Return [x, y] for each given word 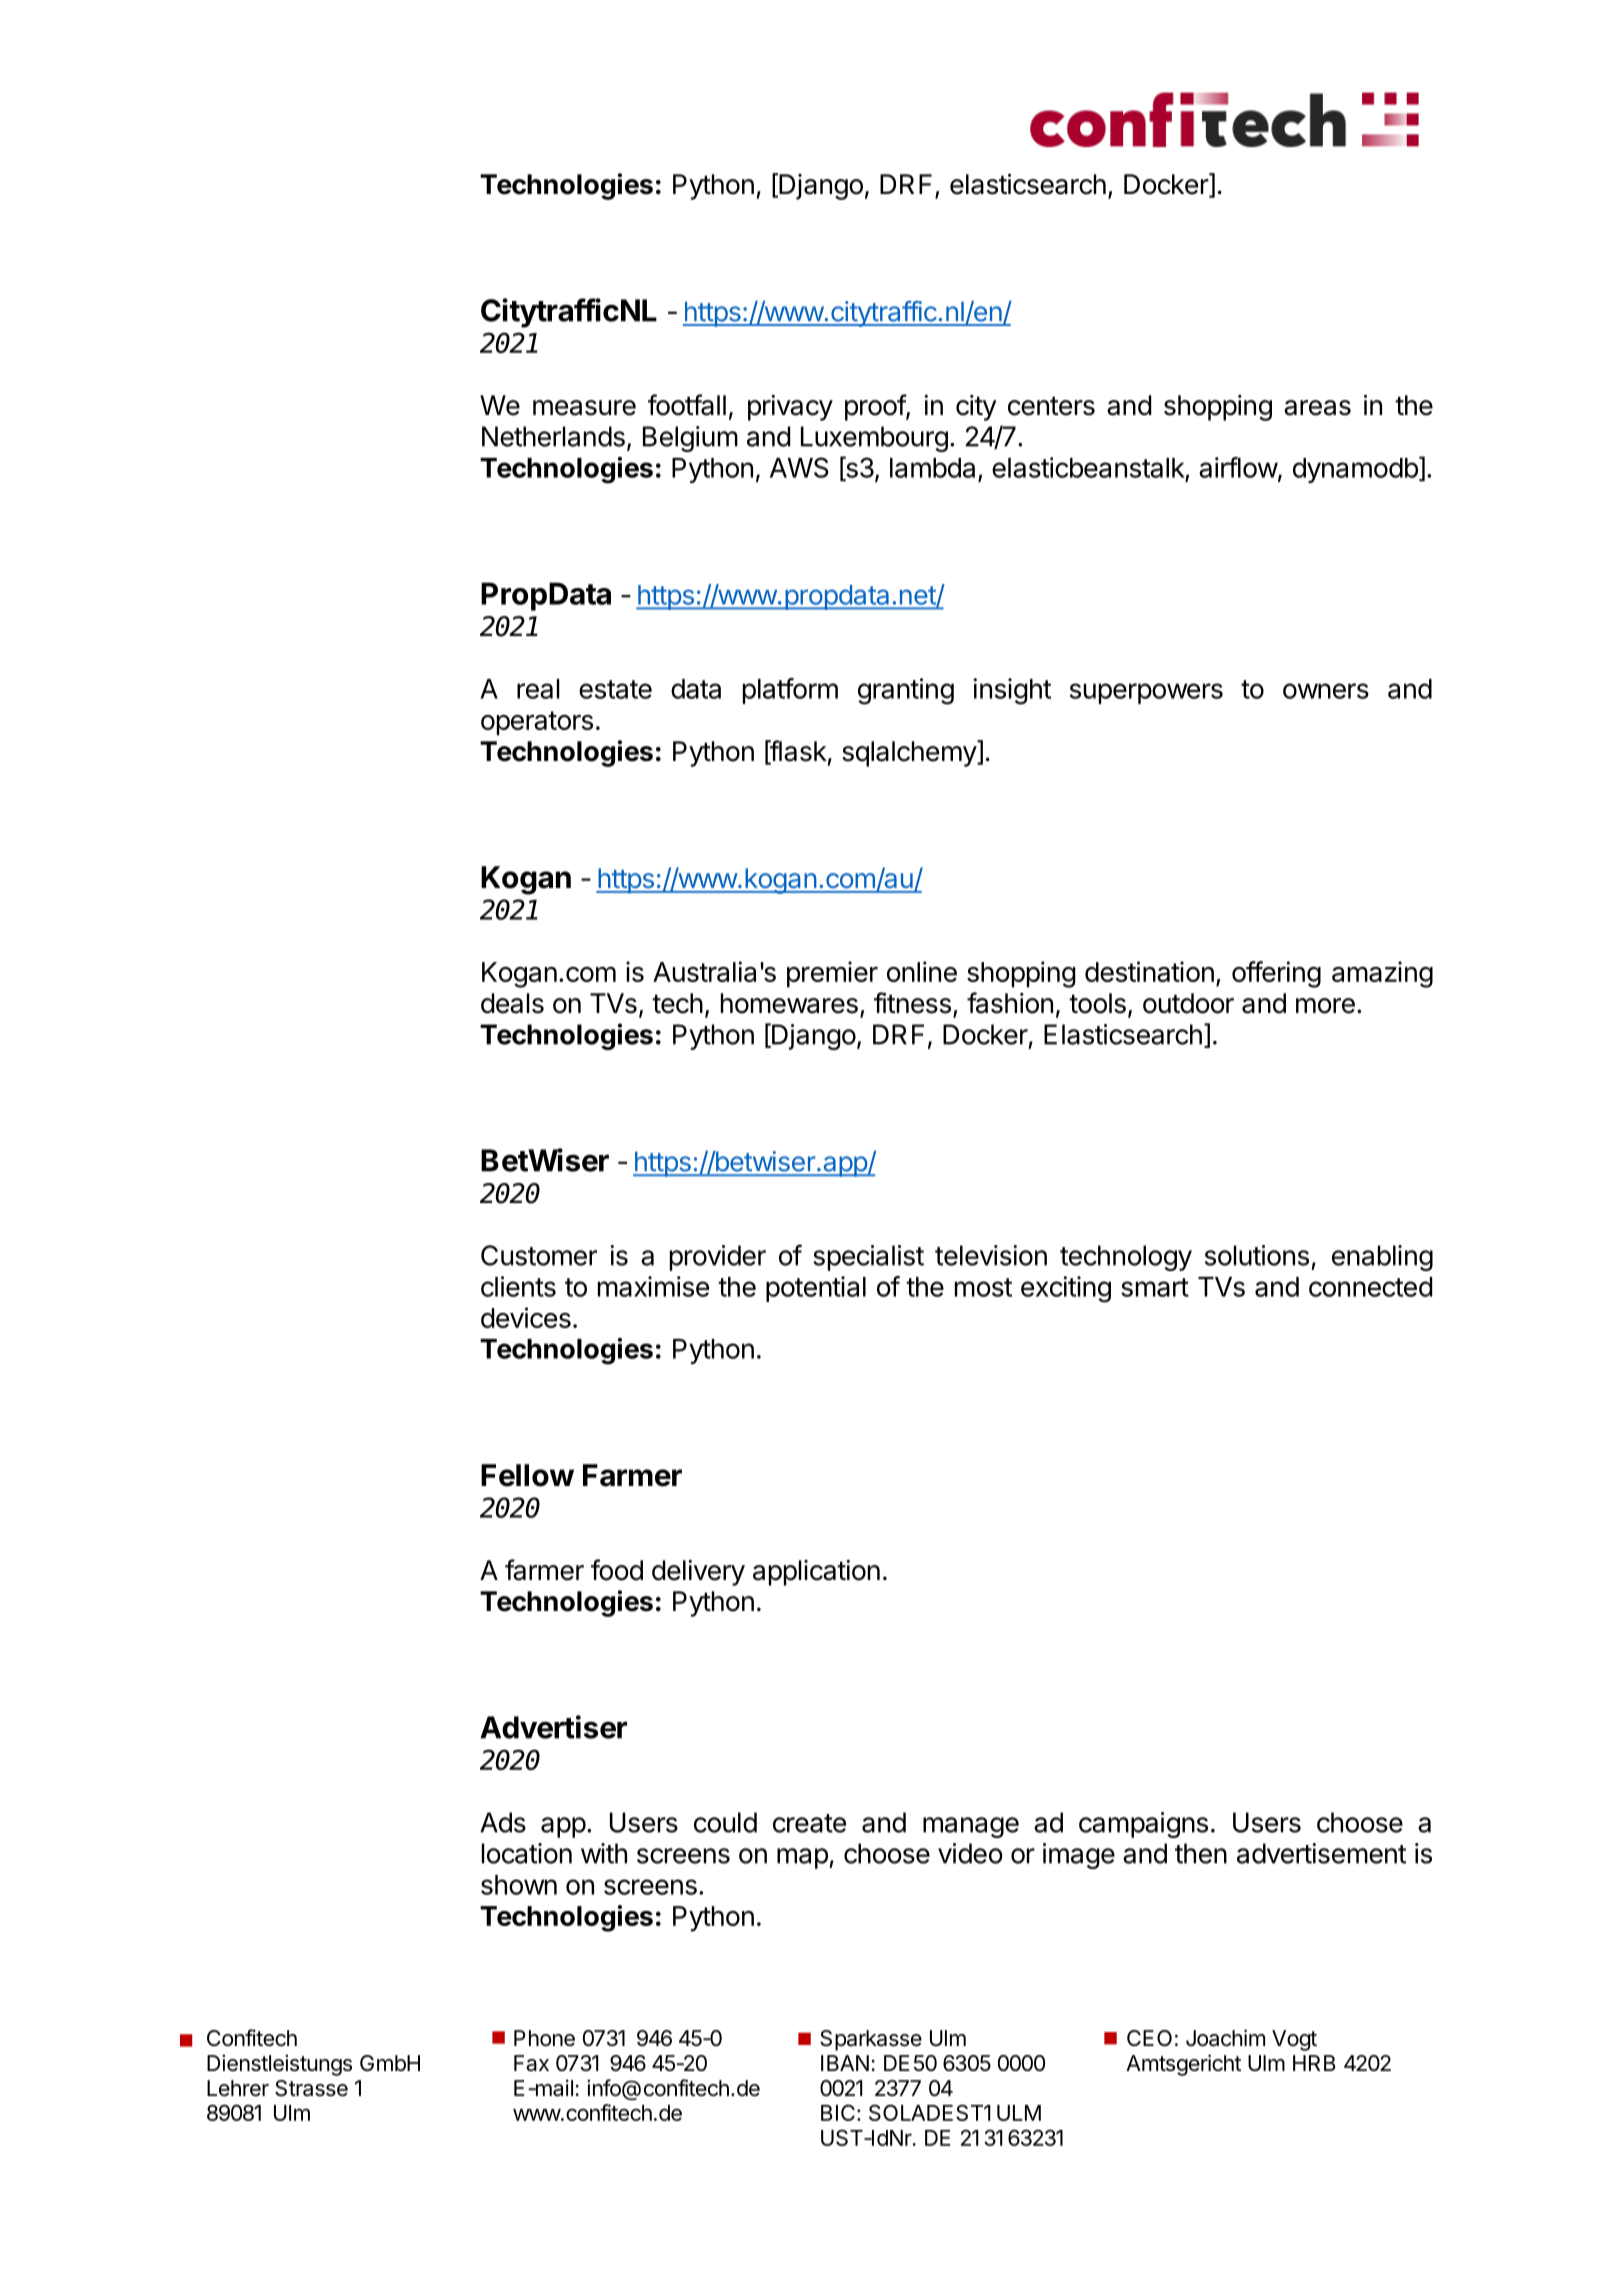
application [816, 1573]
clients [518, 1286]
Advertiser [553, 1727]
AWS [799, 467]
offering [1276, 974]
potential [816, 1289]
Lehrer [238, 2088]
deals [512, 1003]
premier [832, 974]
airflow [1238, 467]
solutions [1257, 1255]
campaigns [1143, 1825]
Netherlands [553, 436]
